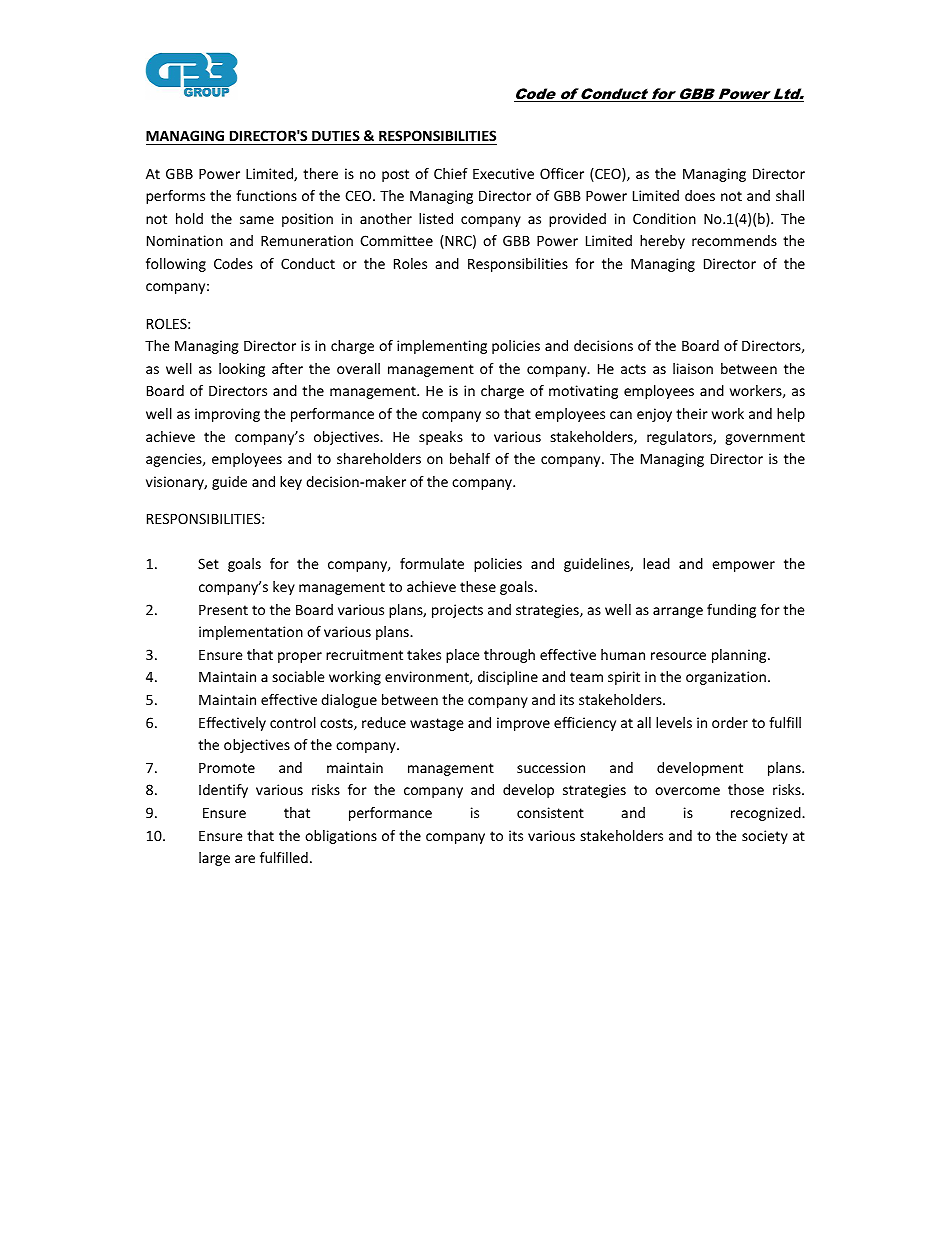 This screenshot has width=952, height=1233. Describe the element at coordinates (503, 173) in the screenshot. I see `Executive` at that location.
